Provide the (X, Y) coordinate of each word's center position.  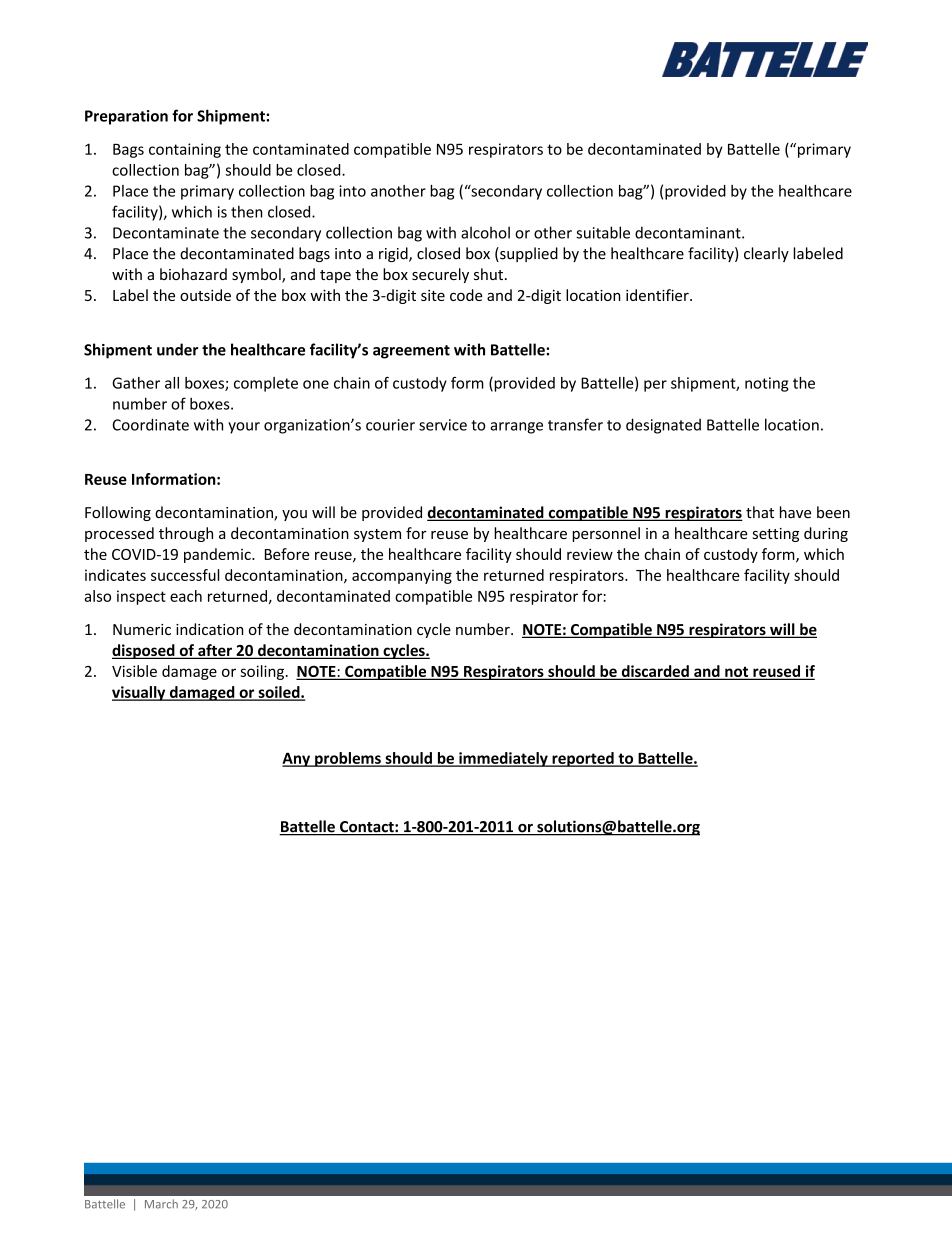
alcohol (485, 232)
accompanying (402, 576)
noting (767, 384)
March (161, 1204)
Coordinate (150, 424)
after (215, 651)
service (443, 425)
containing (185, 150)
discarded (655, 672)
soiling (262, 672)
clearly (766, 254)
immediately (503, 759)
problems (348, 759)
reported (583, 759)
